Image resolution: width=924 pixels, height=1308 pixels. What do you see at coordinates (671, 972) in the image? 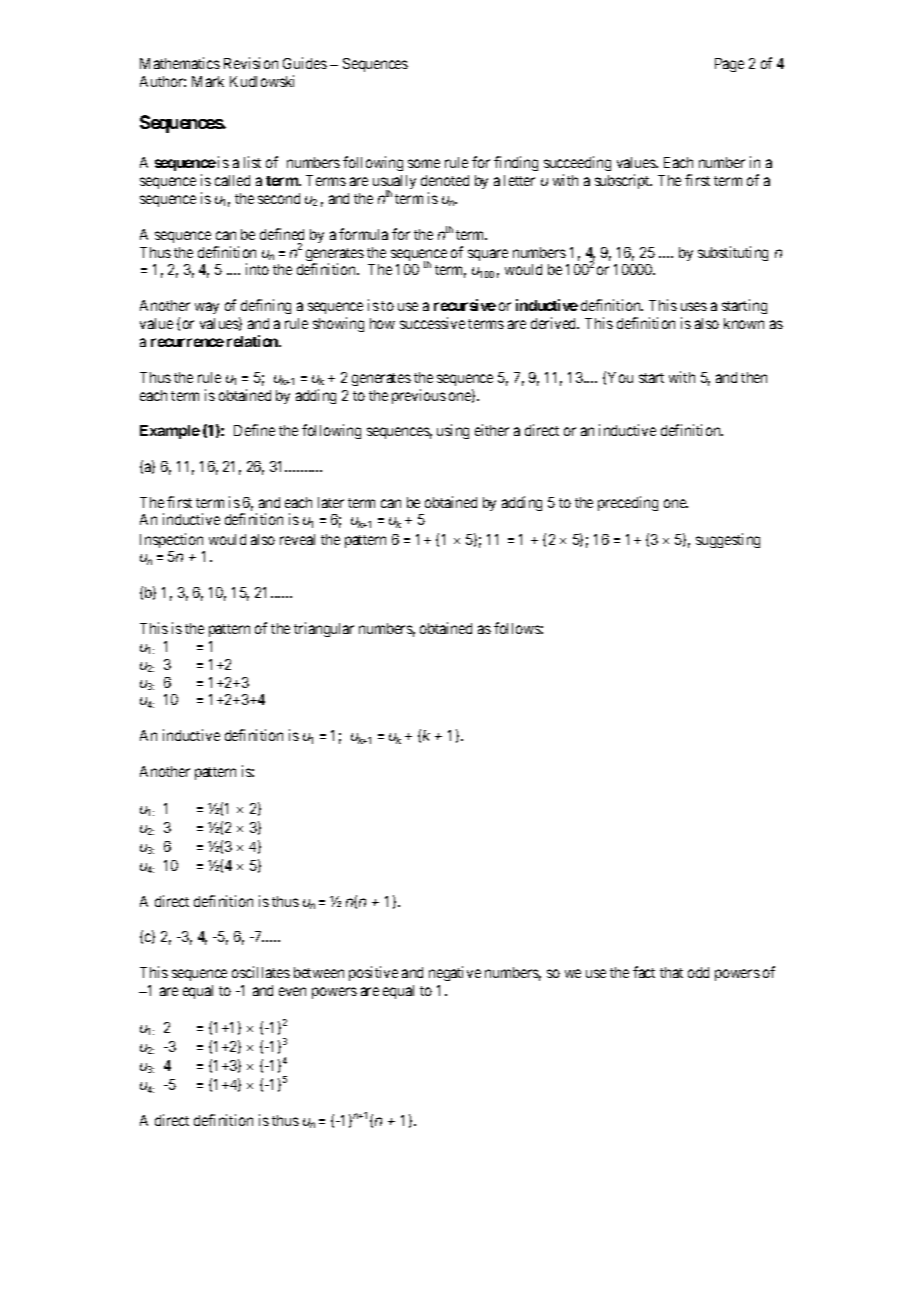
I see `that` at bounding box center [671, 972].
